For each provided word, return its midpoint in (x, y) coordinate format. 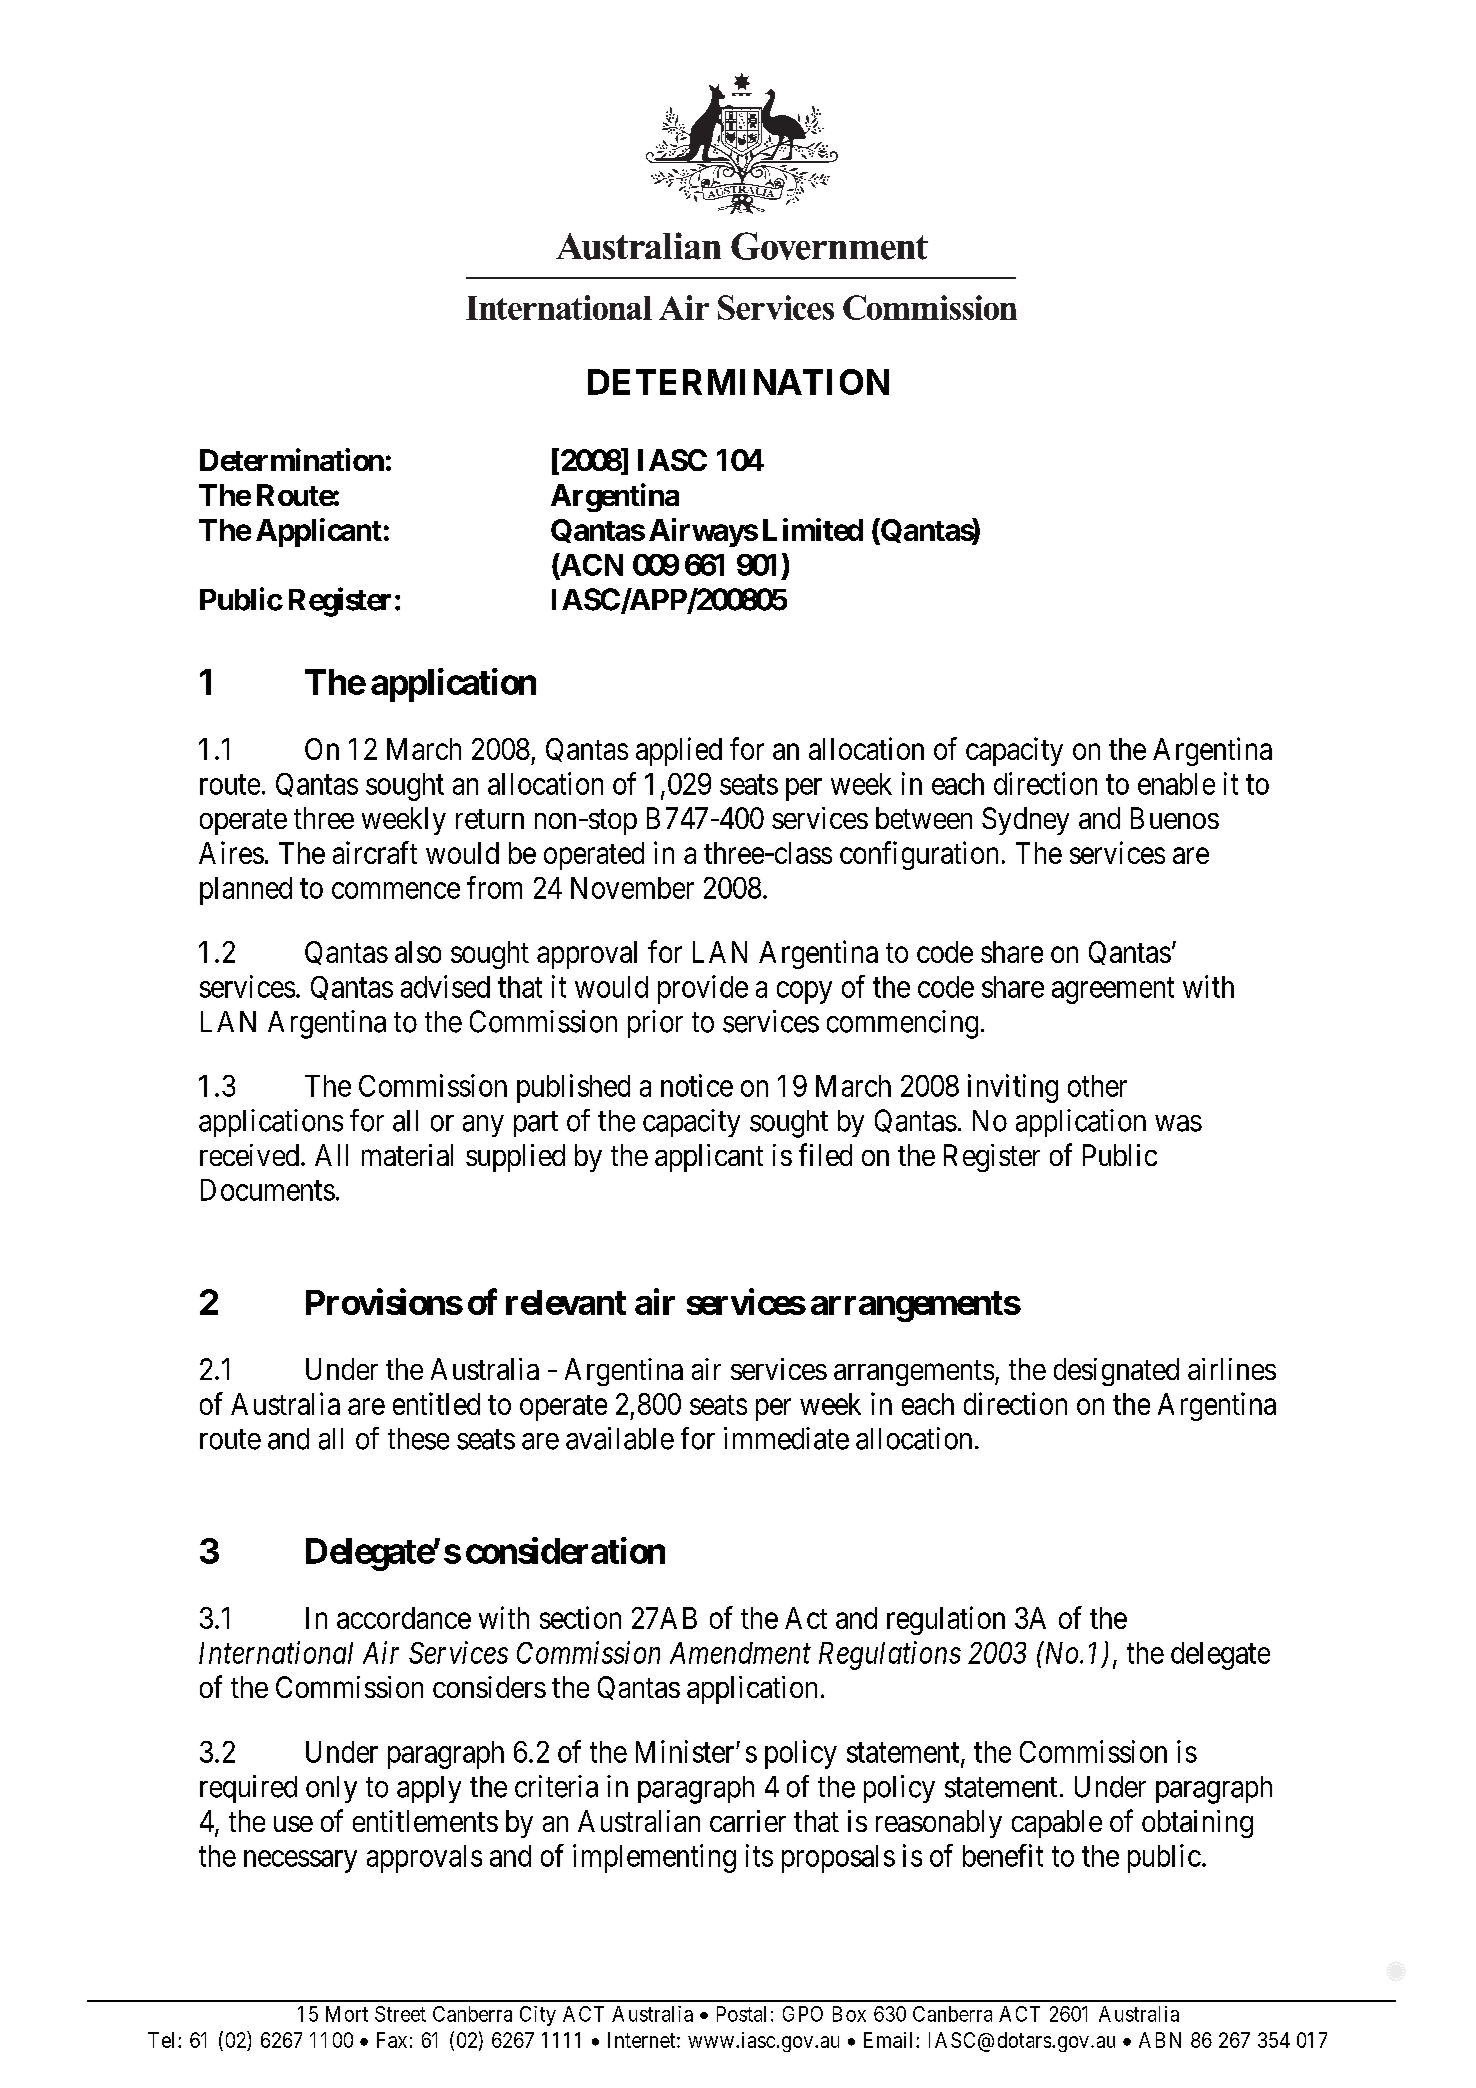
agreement (1113, 991)
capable (1057, 1824)
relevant (566, 1302)
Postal (741, 2014)
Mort (347, 2014)
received (249, 1155)
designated (1116, 1372)
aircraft (375, 852)
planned (246, 891)
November (632, 888)
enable (1176, 784)
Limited (813, 529)
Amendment (740, 1653)
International (276, 1652)
